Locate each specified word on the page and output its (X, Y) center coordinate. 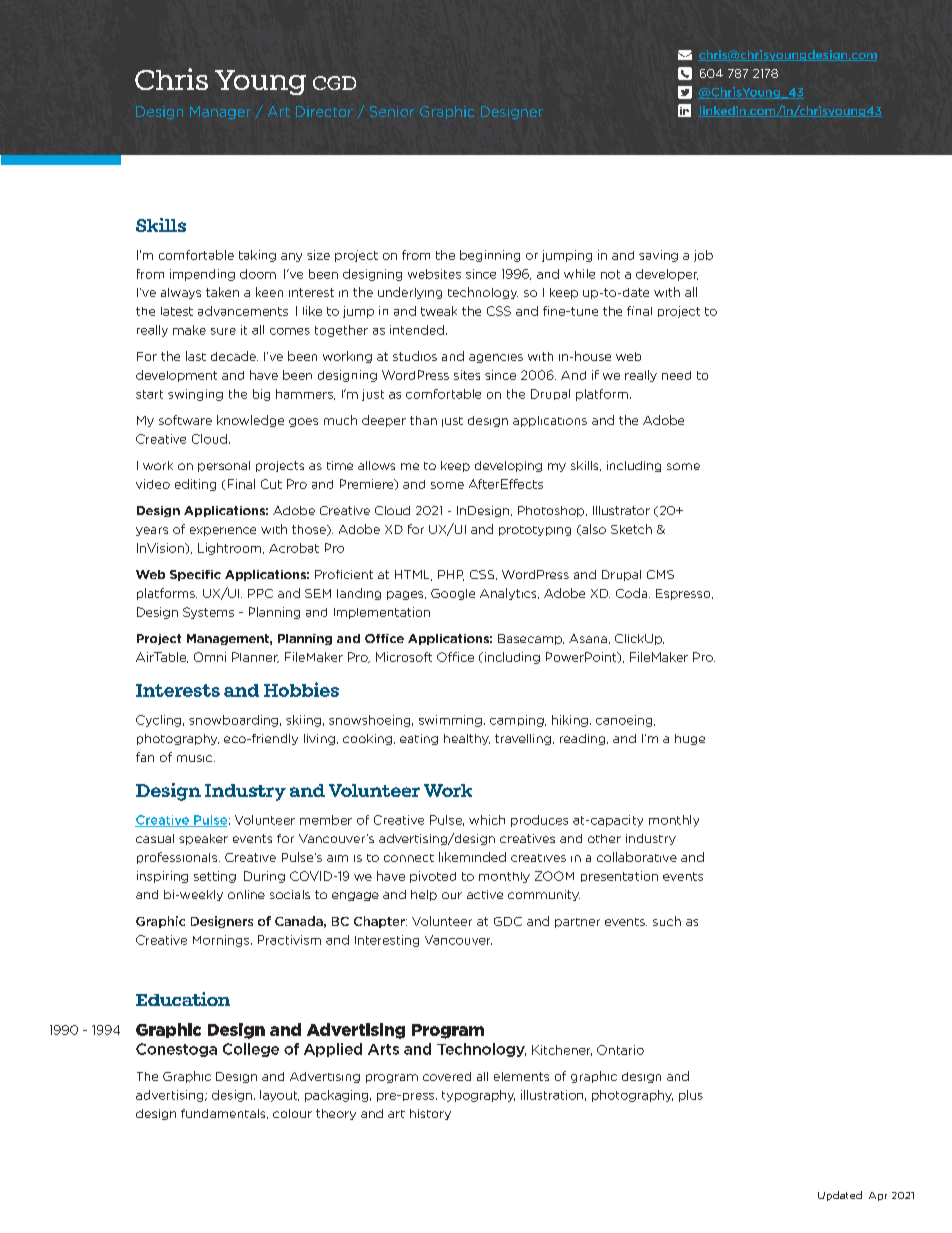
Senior (392, 111)
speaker (203, 839)
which (487, 820)
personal (224, 466)
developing (508, 466)
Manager (220, 113)
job (703, 256)
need (676, 375)
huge (690, 739)
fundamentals (224, 1114)
